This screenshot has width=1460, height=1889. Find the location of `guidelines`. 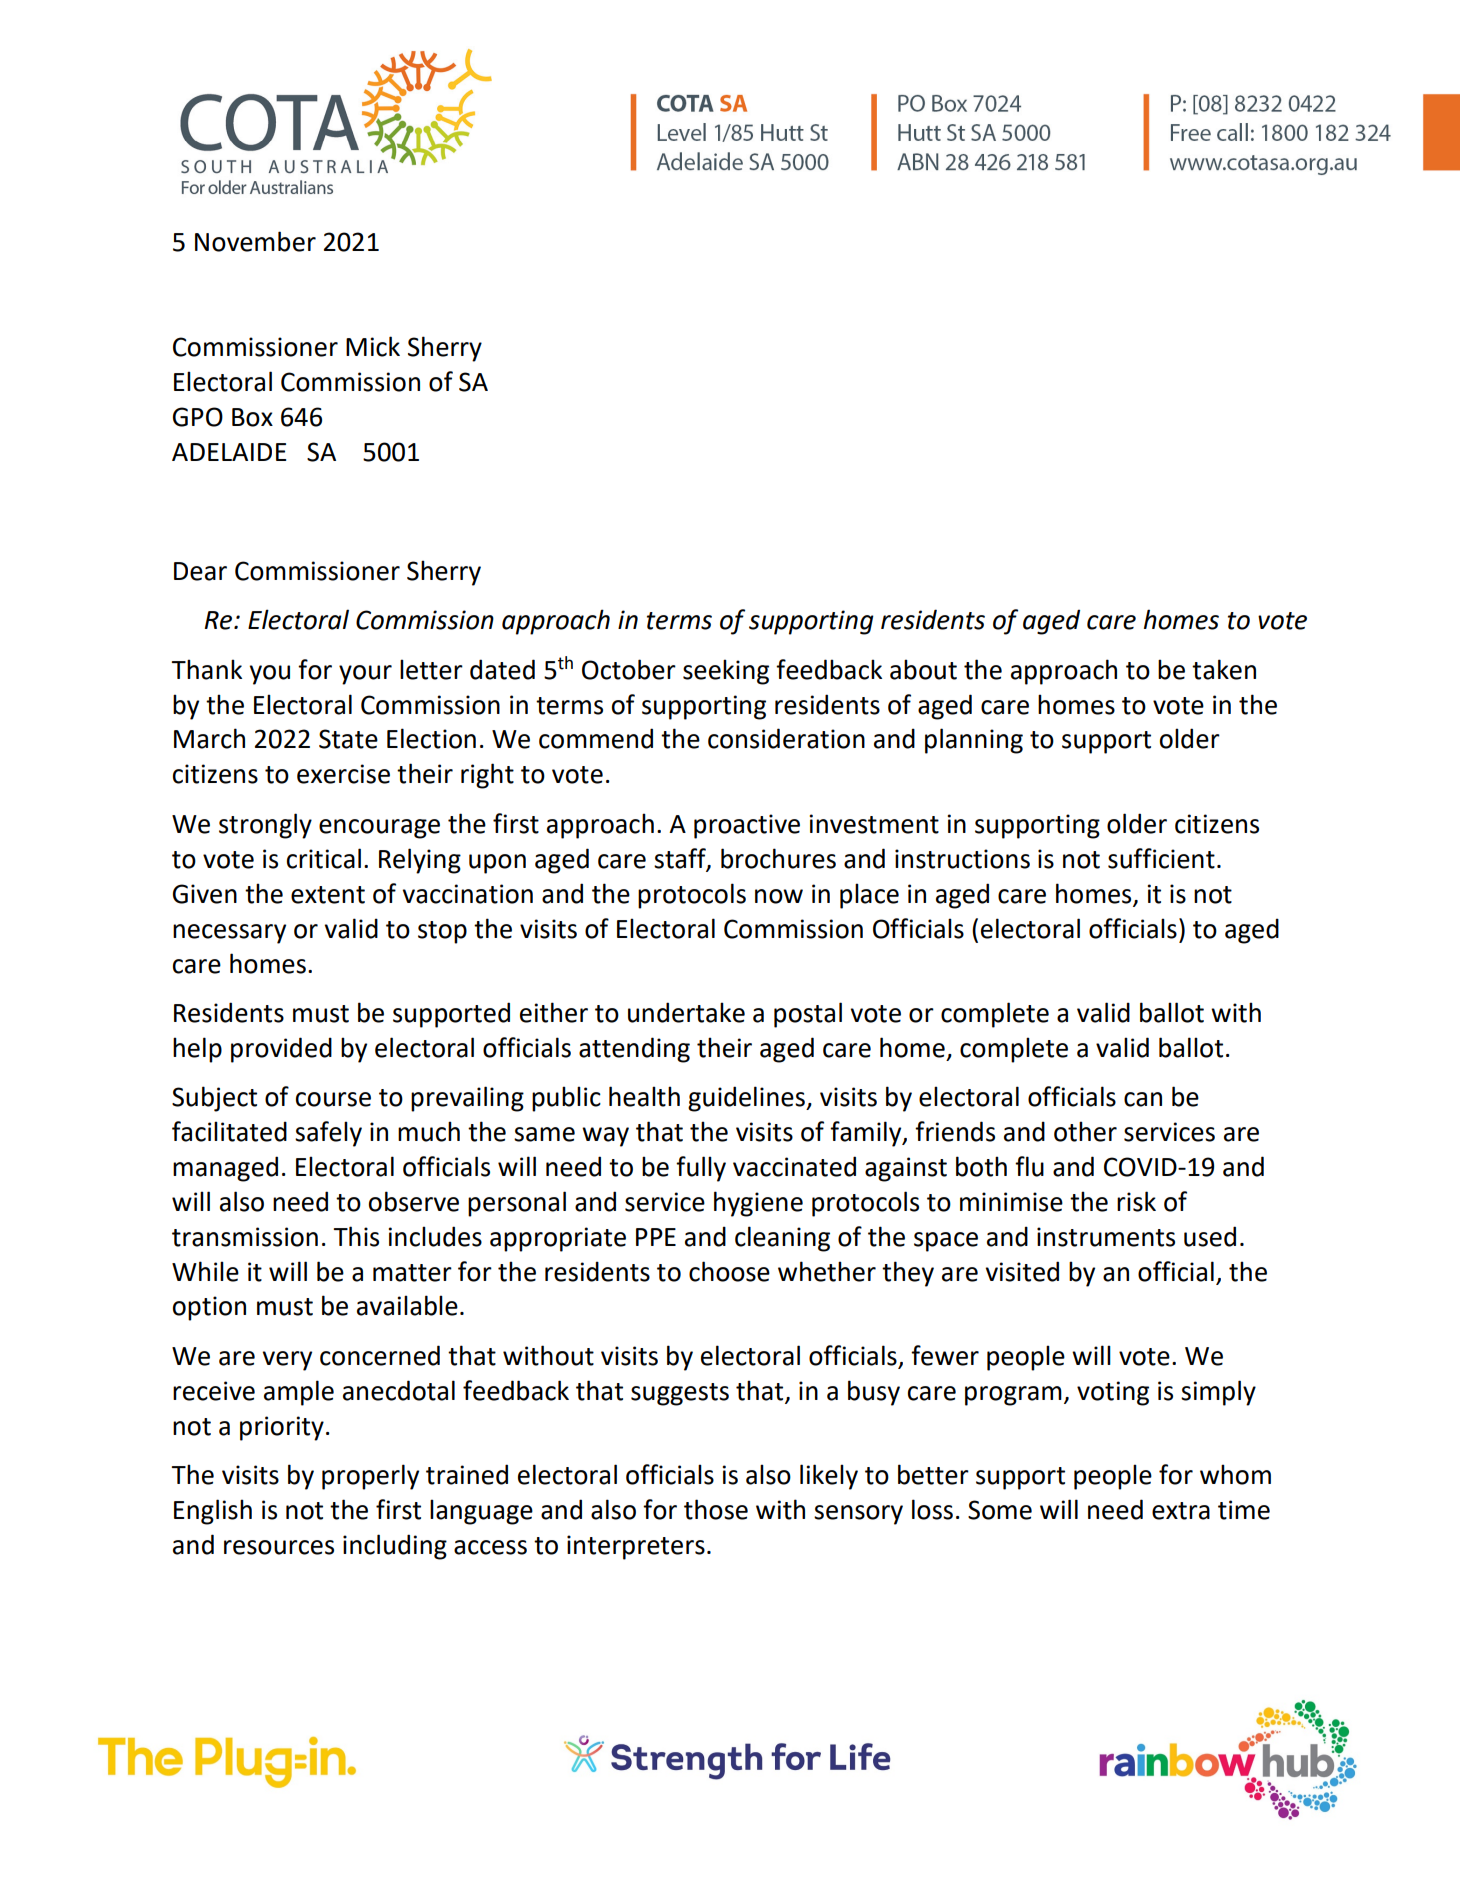

guidelines is located at coordinates (747, 1099).
